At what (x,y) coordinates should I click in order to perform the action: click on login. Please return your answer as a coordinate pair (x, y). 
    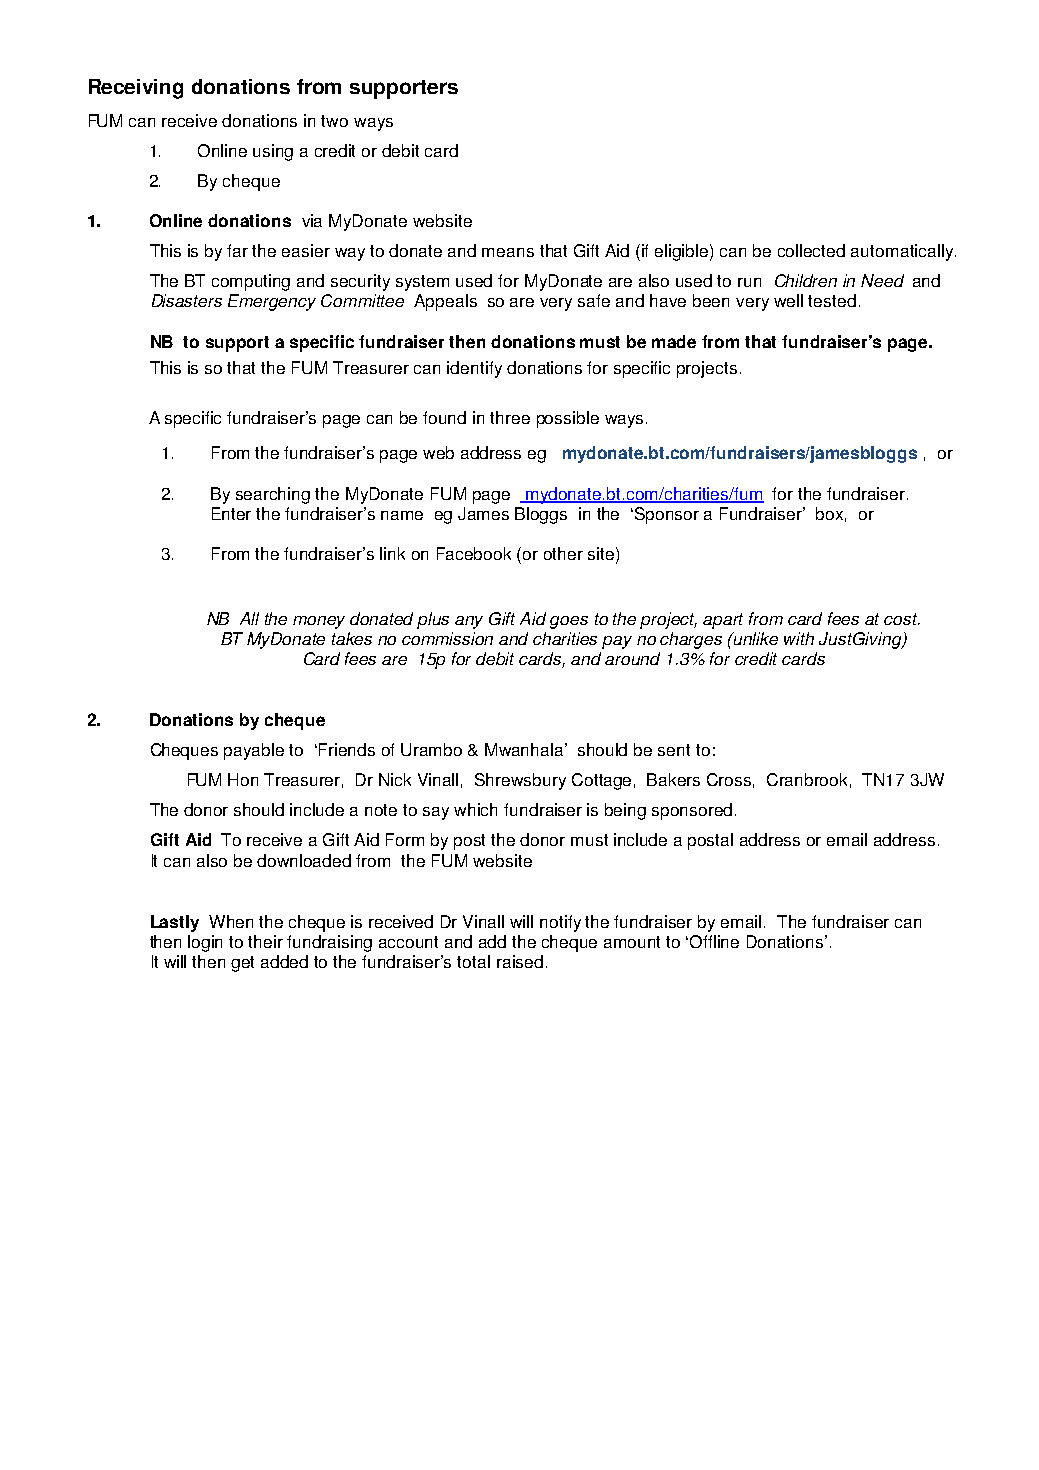
    Looking at the image, I should click on (205, 943).
